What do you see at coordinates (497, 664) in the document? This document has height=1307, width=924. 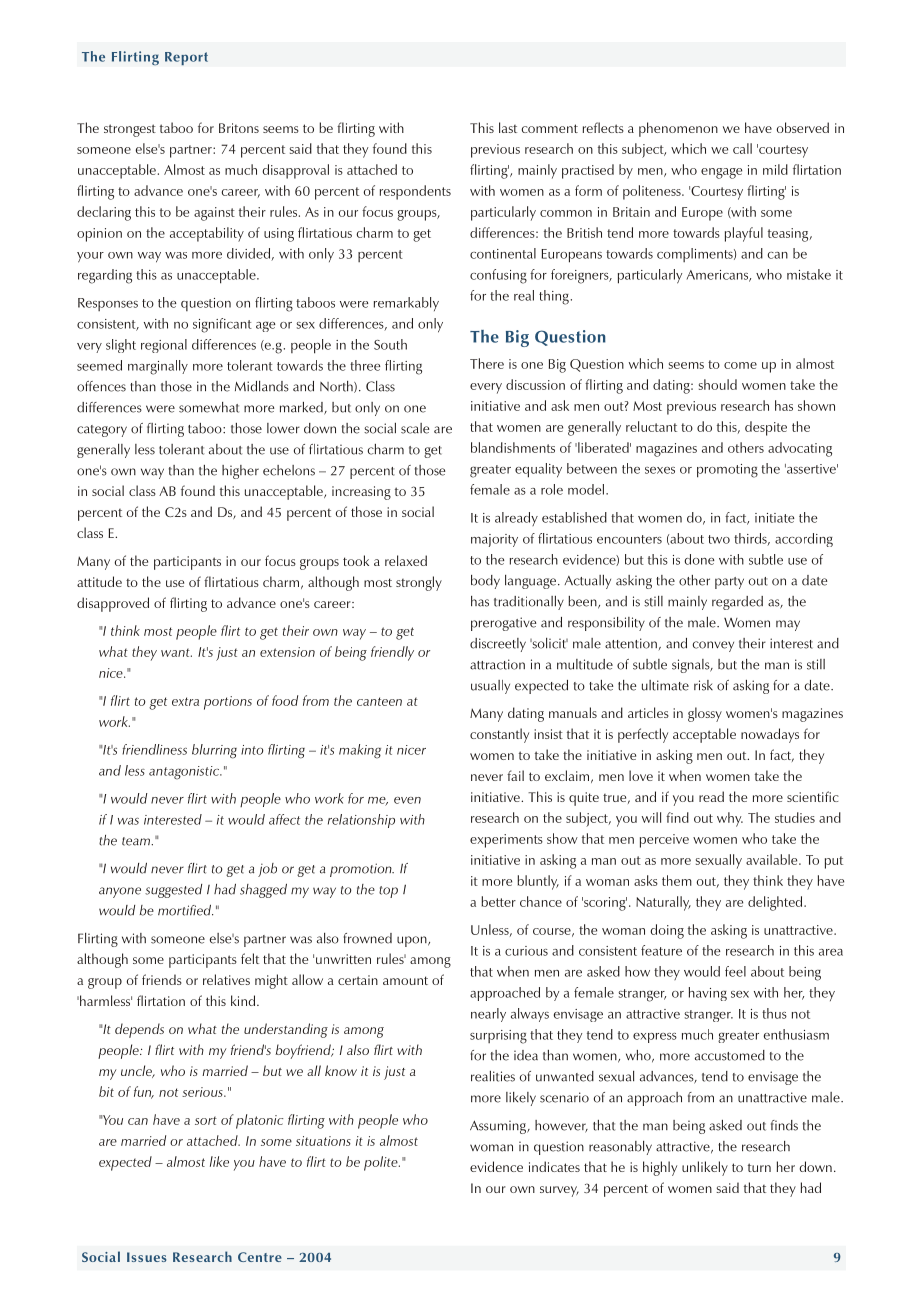 I see `attraction` at bounding box center [497, 664].
